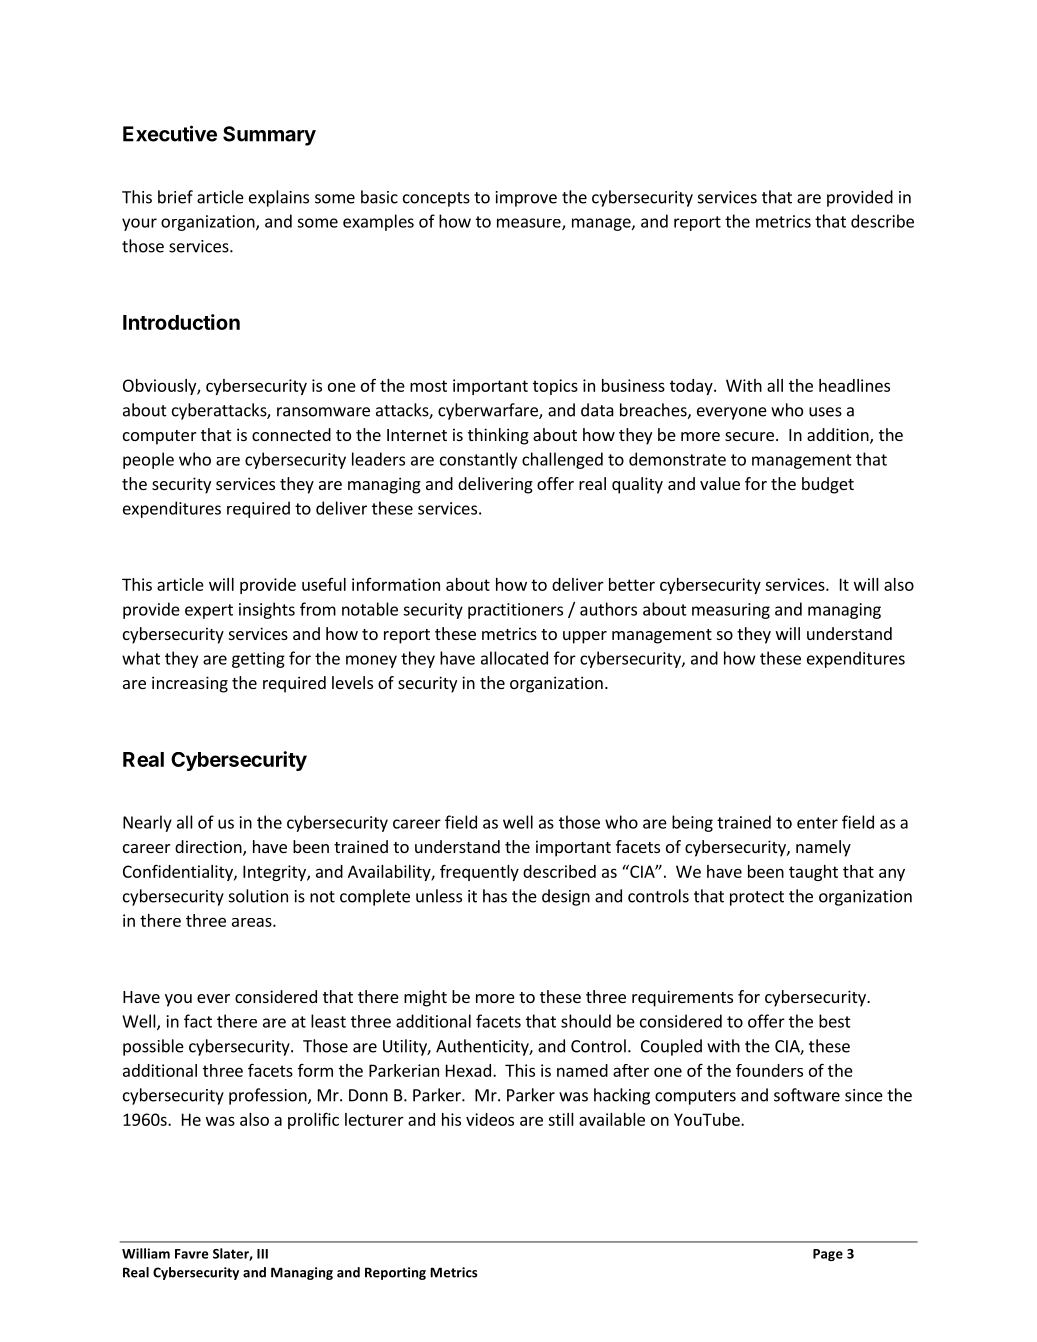 This image has width=1037, height=1342. Describe the element at coordinates (190, 684) in the image. I see `increasing` at that location.
